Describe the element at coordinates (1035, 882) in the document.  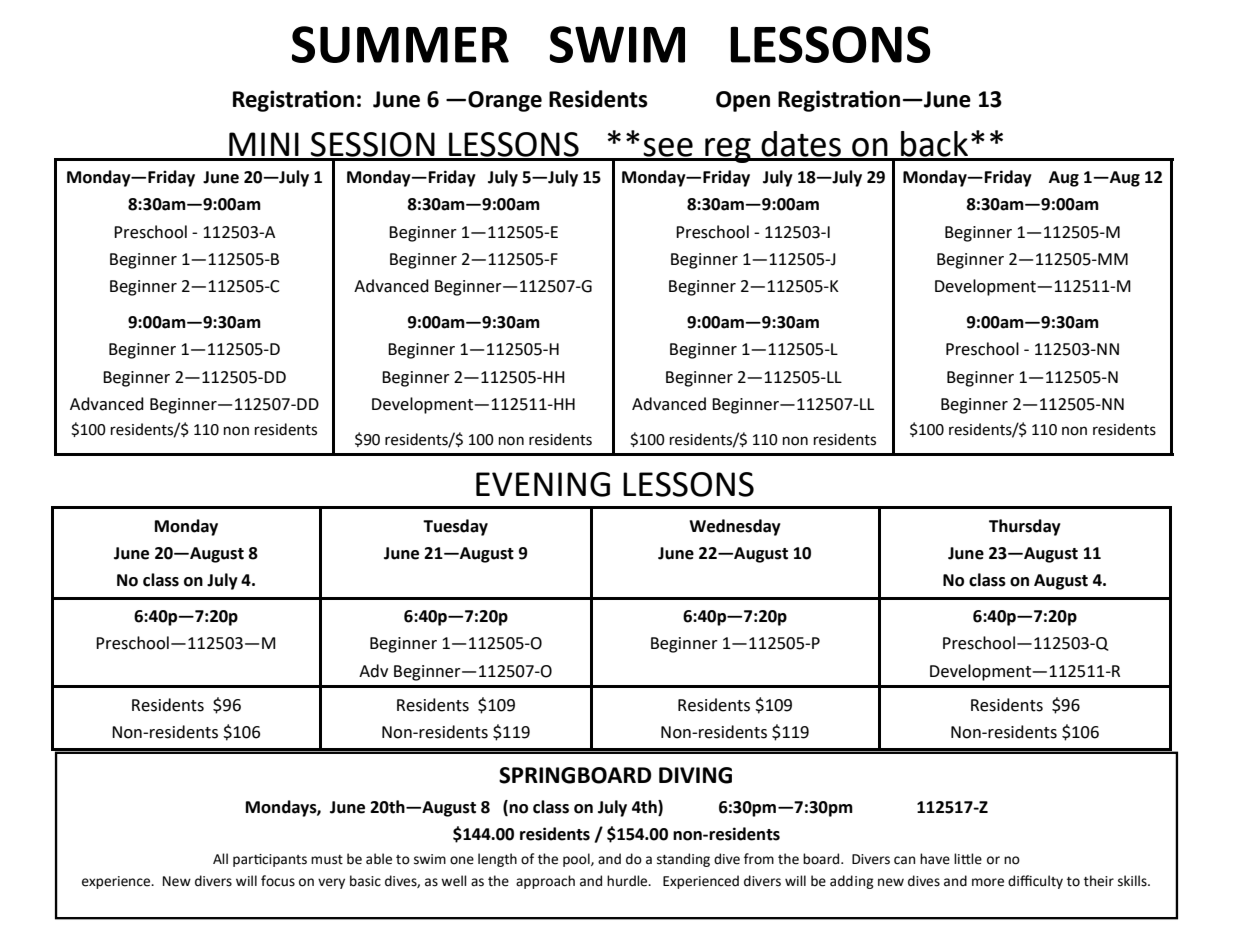
I see `difficulty` at that location.
